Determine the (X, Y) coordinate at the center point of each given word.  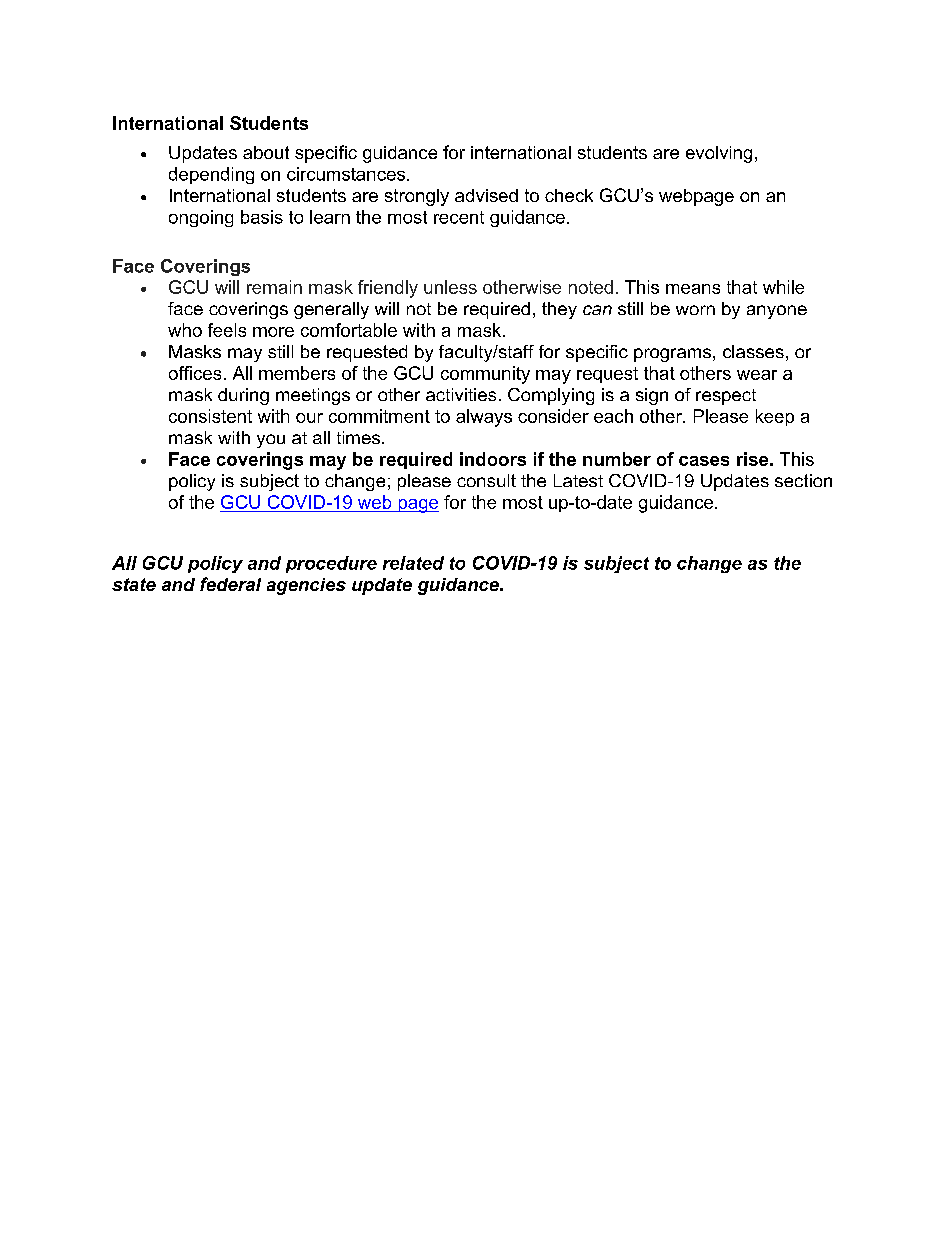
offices (195, 373)
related (413, 563)
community (485, 375)
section (803, 480)
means (693, 289)
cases (704, 461)
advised (486, 195)
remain (274, 287)
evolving (719, 154)
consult (486, 480)
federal (230, 584)
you (271, 441)
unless (450, 287)
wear (757, 375)
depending (211, 175)
